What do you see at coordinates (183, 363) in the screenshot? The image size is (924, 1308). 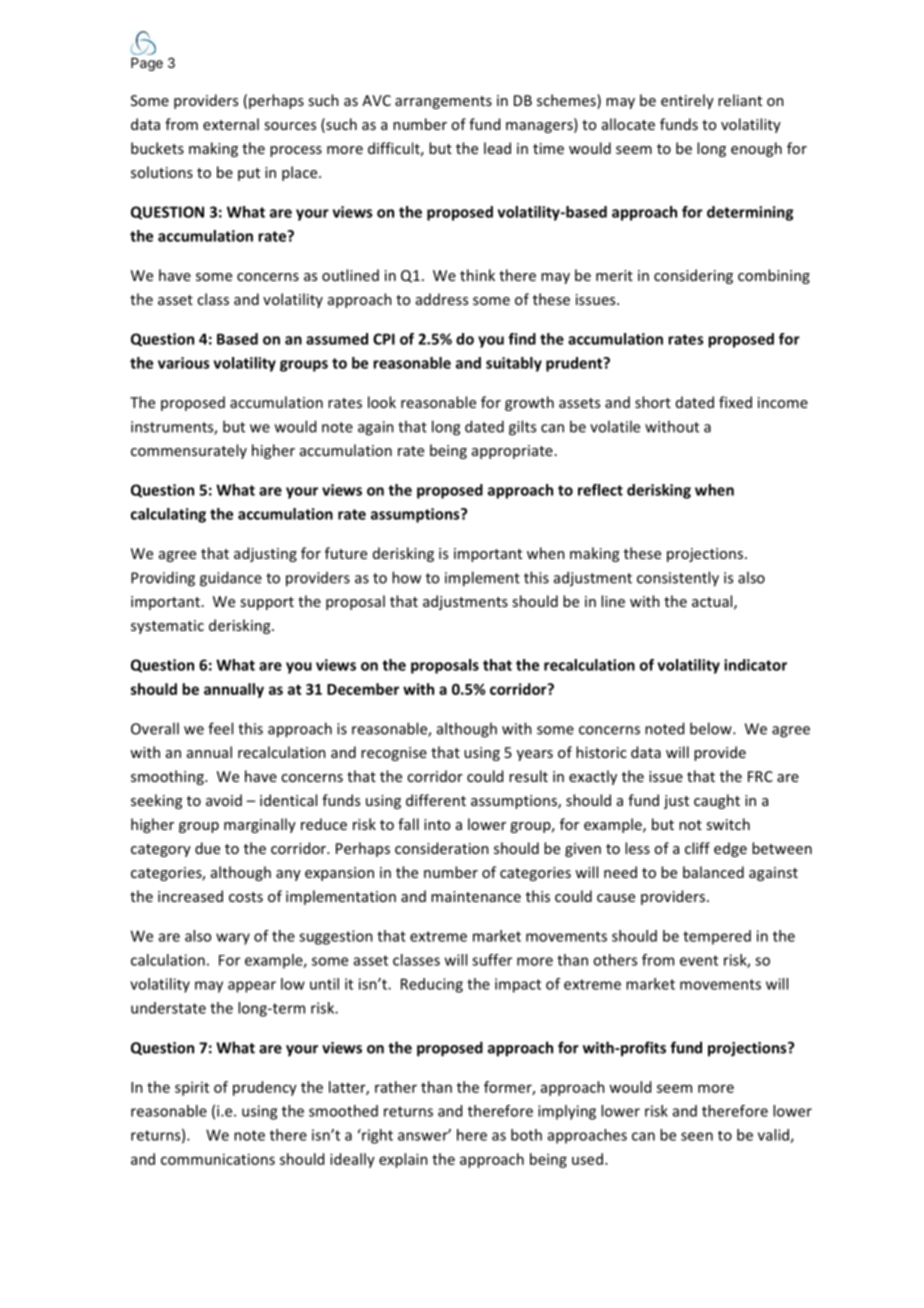 I see `various` at bounding box center [183, 363].
